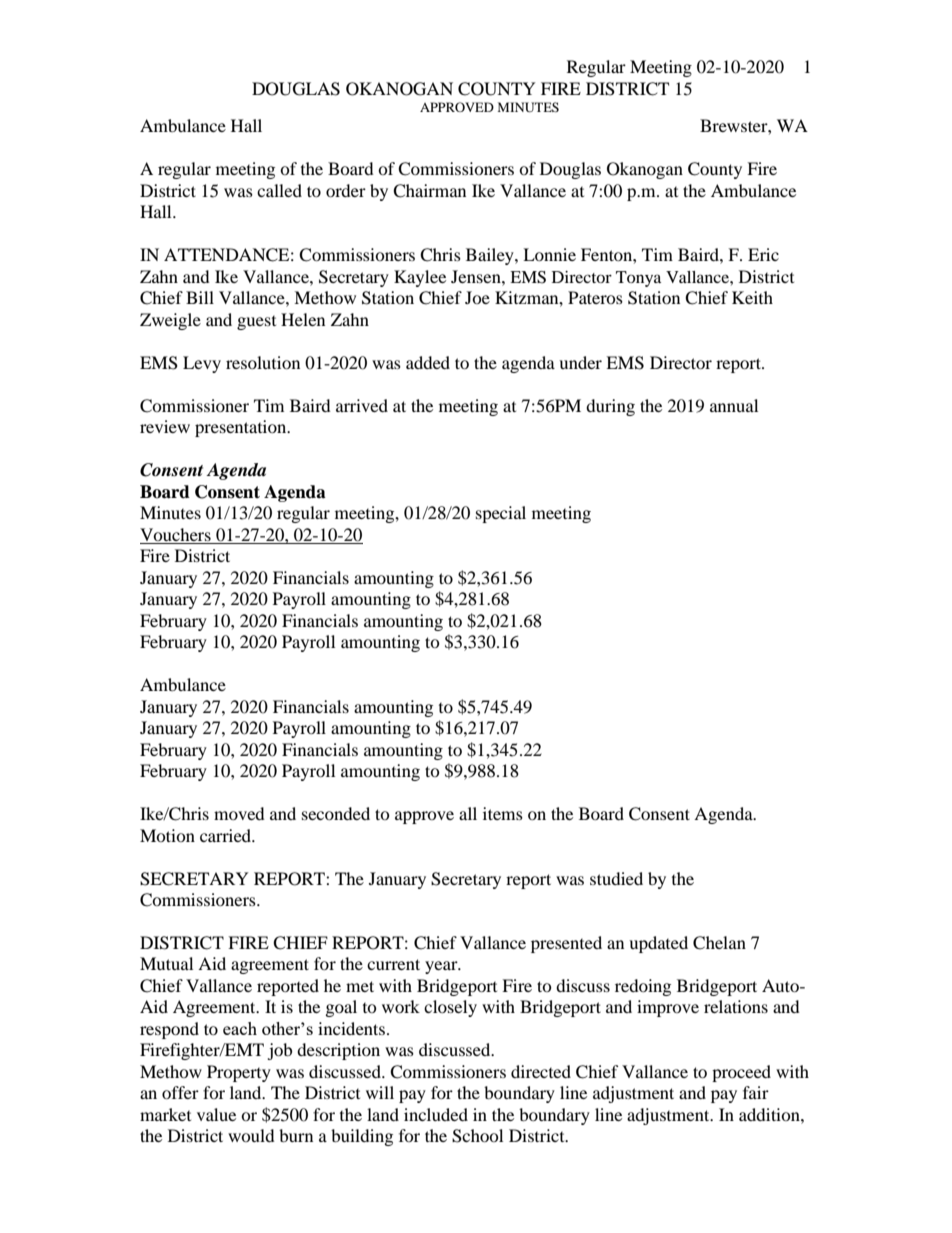 The width and height of the document is (952, 1233). Describe the element at coordinates (436, 1114) in the document. I see `included` at that location.
